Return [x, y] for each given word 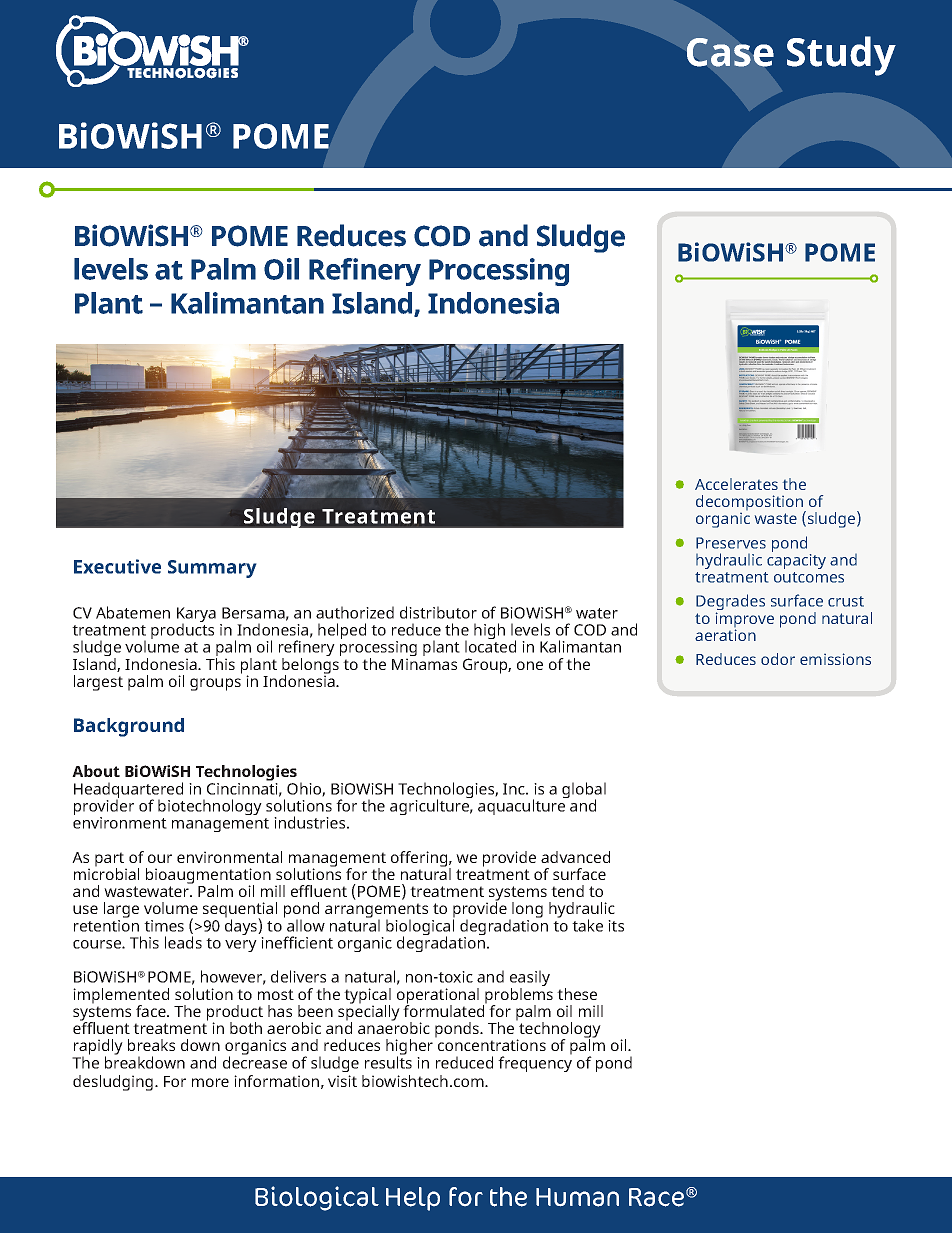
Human [577, 1197]
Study [841, 56]
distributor [438, 612]
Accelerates [736, 484]
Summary [212, 569]
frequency [535, 1063]
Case [730, 52]
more [210, 1082]
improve [745, 621]
